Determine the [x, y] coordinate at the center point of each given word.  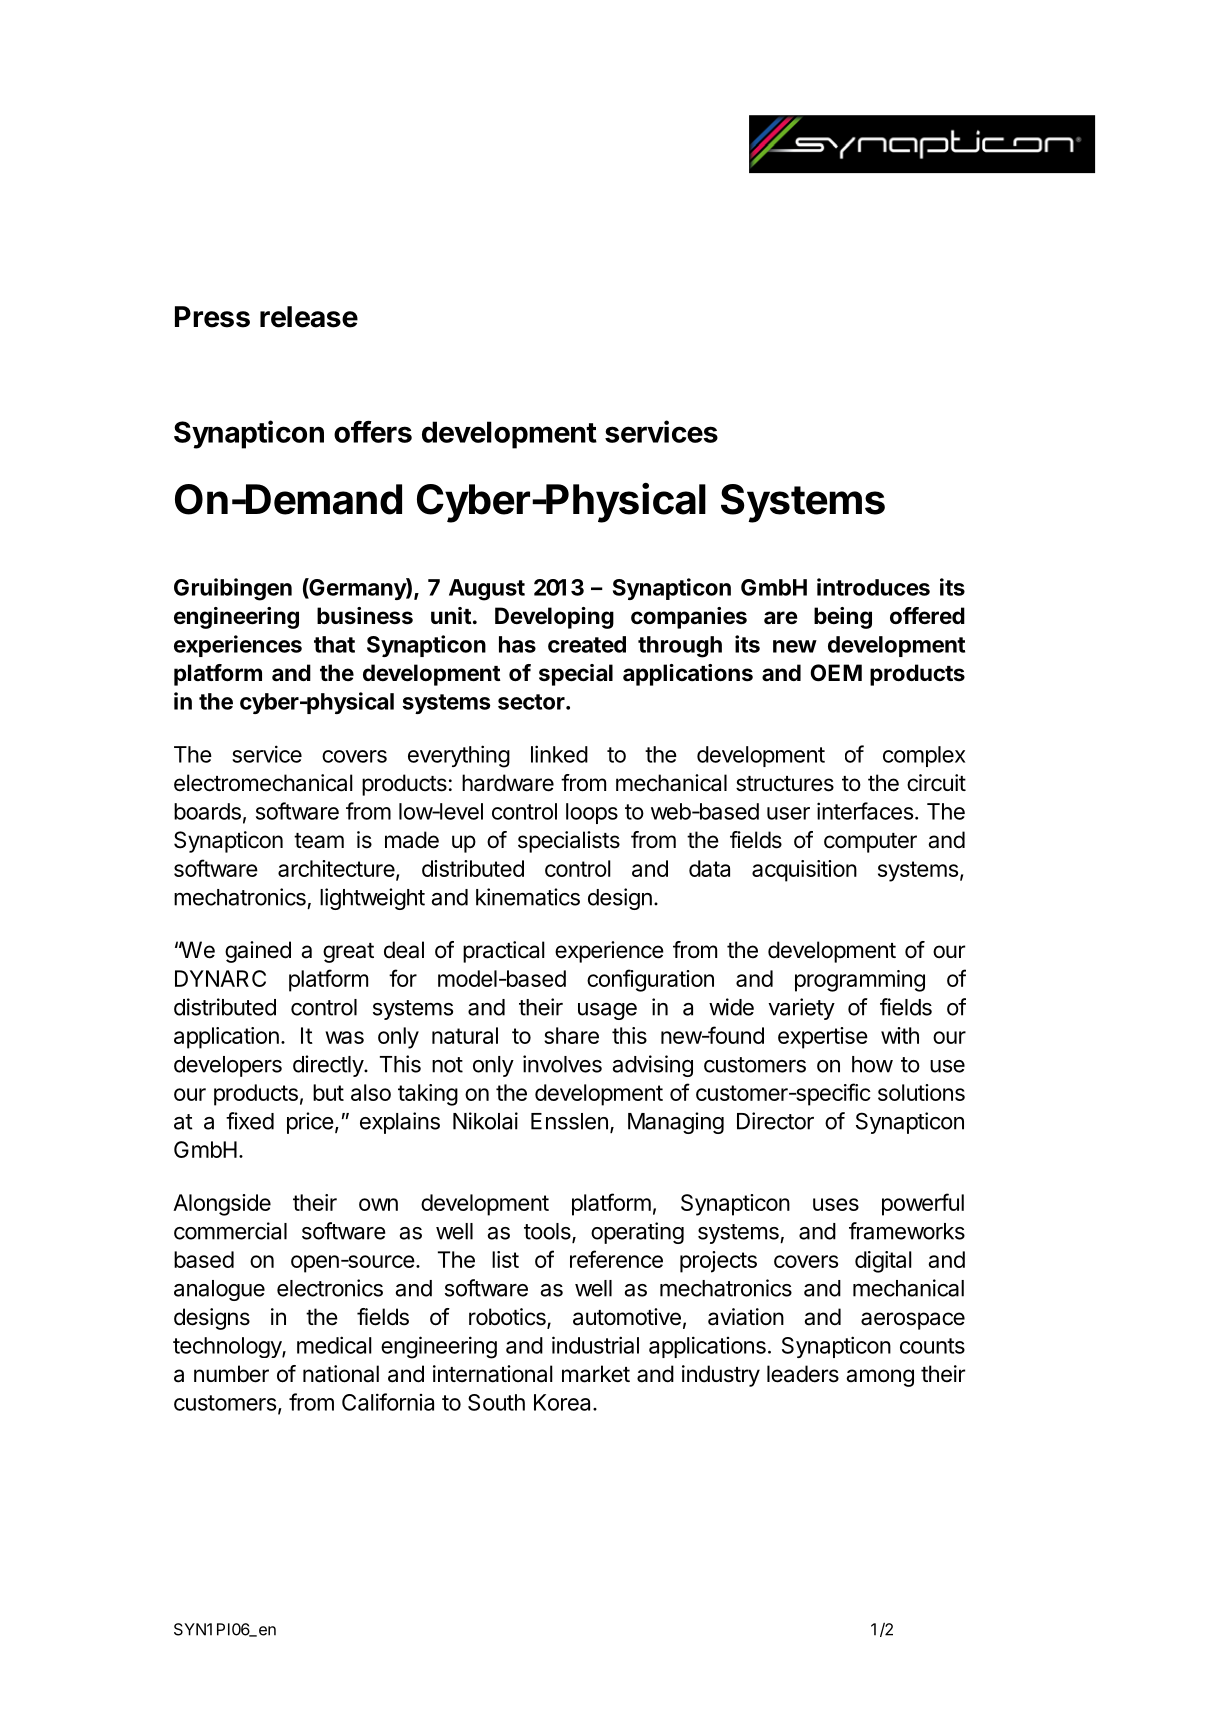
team [319, 841]
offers [373, 431]
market [596, 1374]
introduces [873, 587]
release [309, 317]
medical [334, 1345]
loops [592, 813]
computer [870, 843]
